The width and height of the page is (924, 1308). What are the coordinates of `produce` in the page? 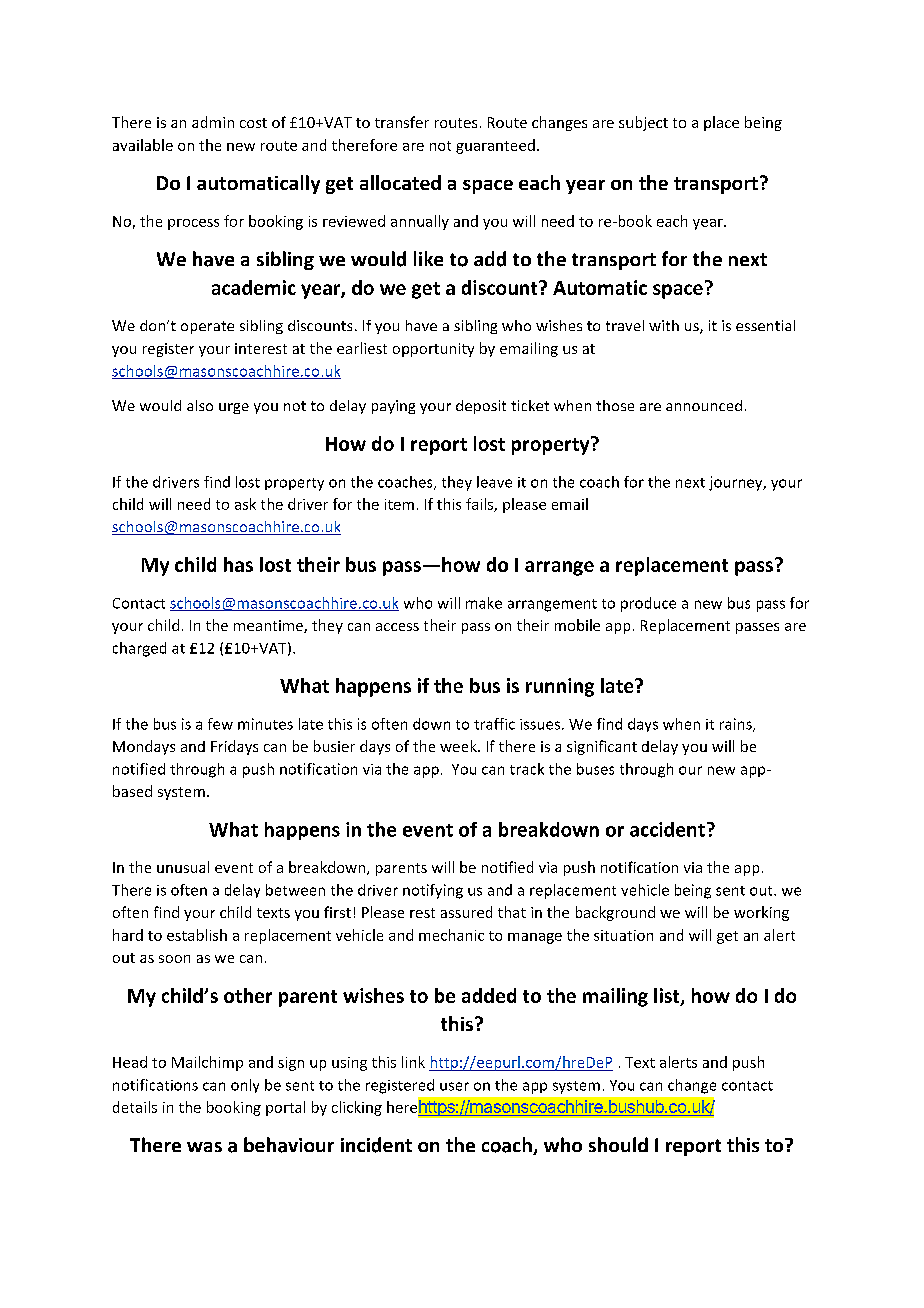 It's located at (648, 604).
